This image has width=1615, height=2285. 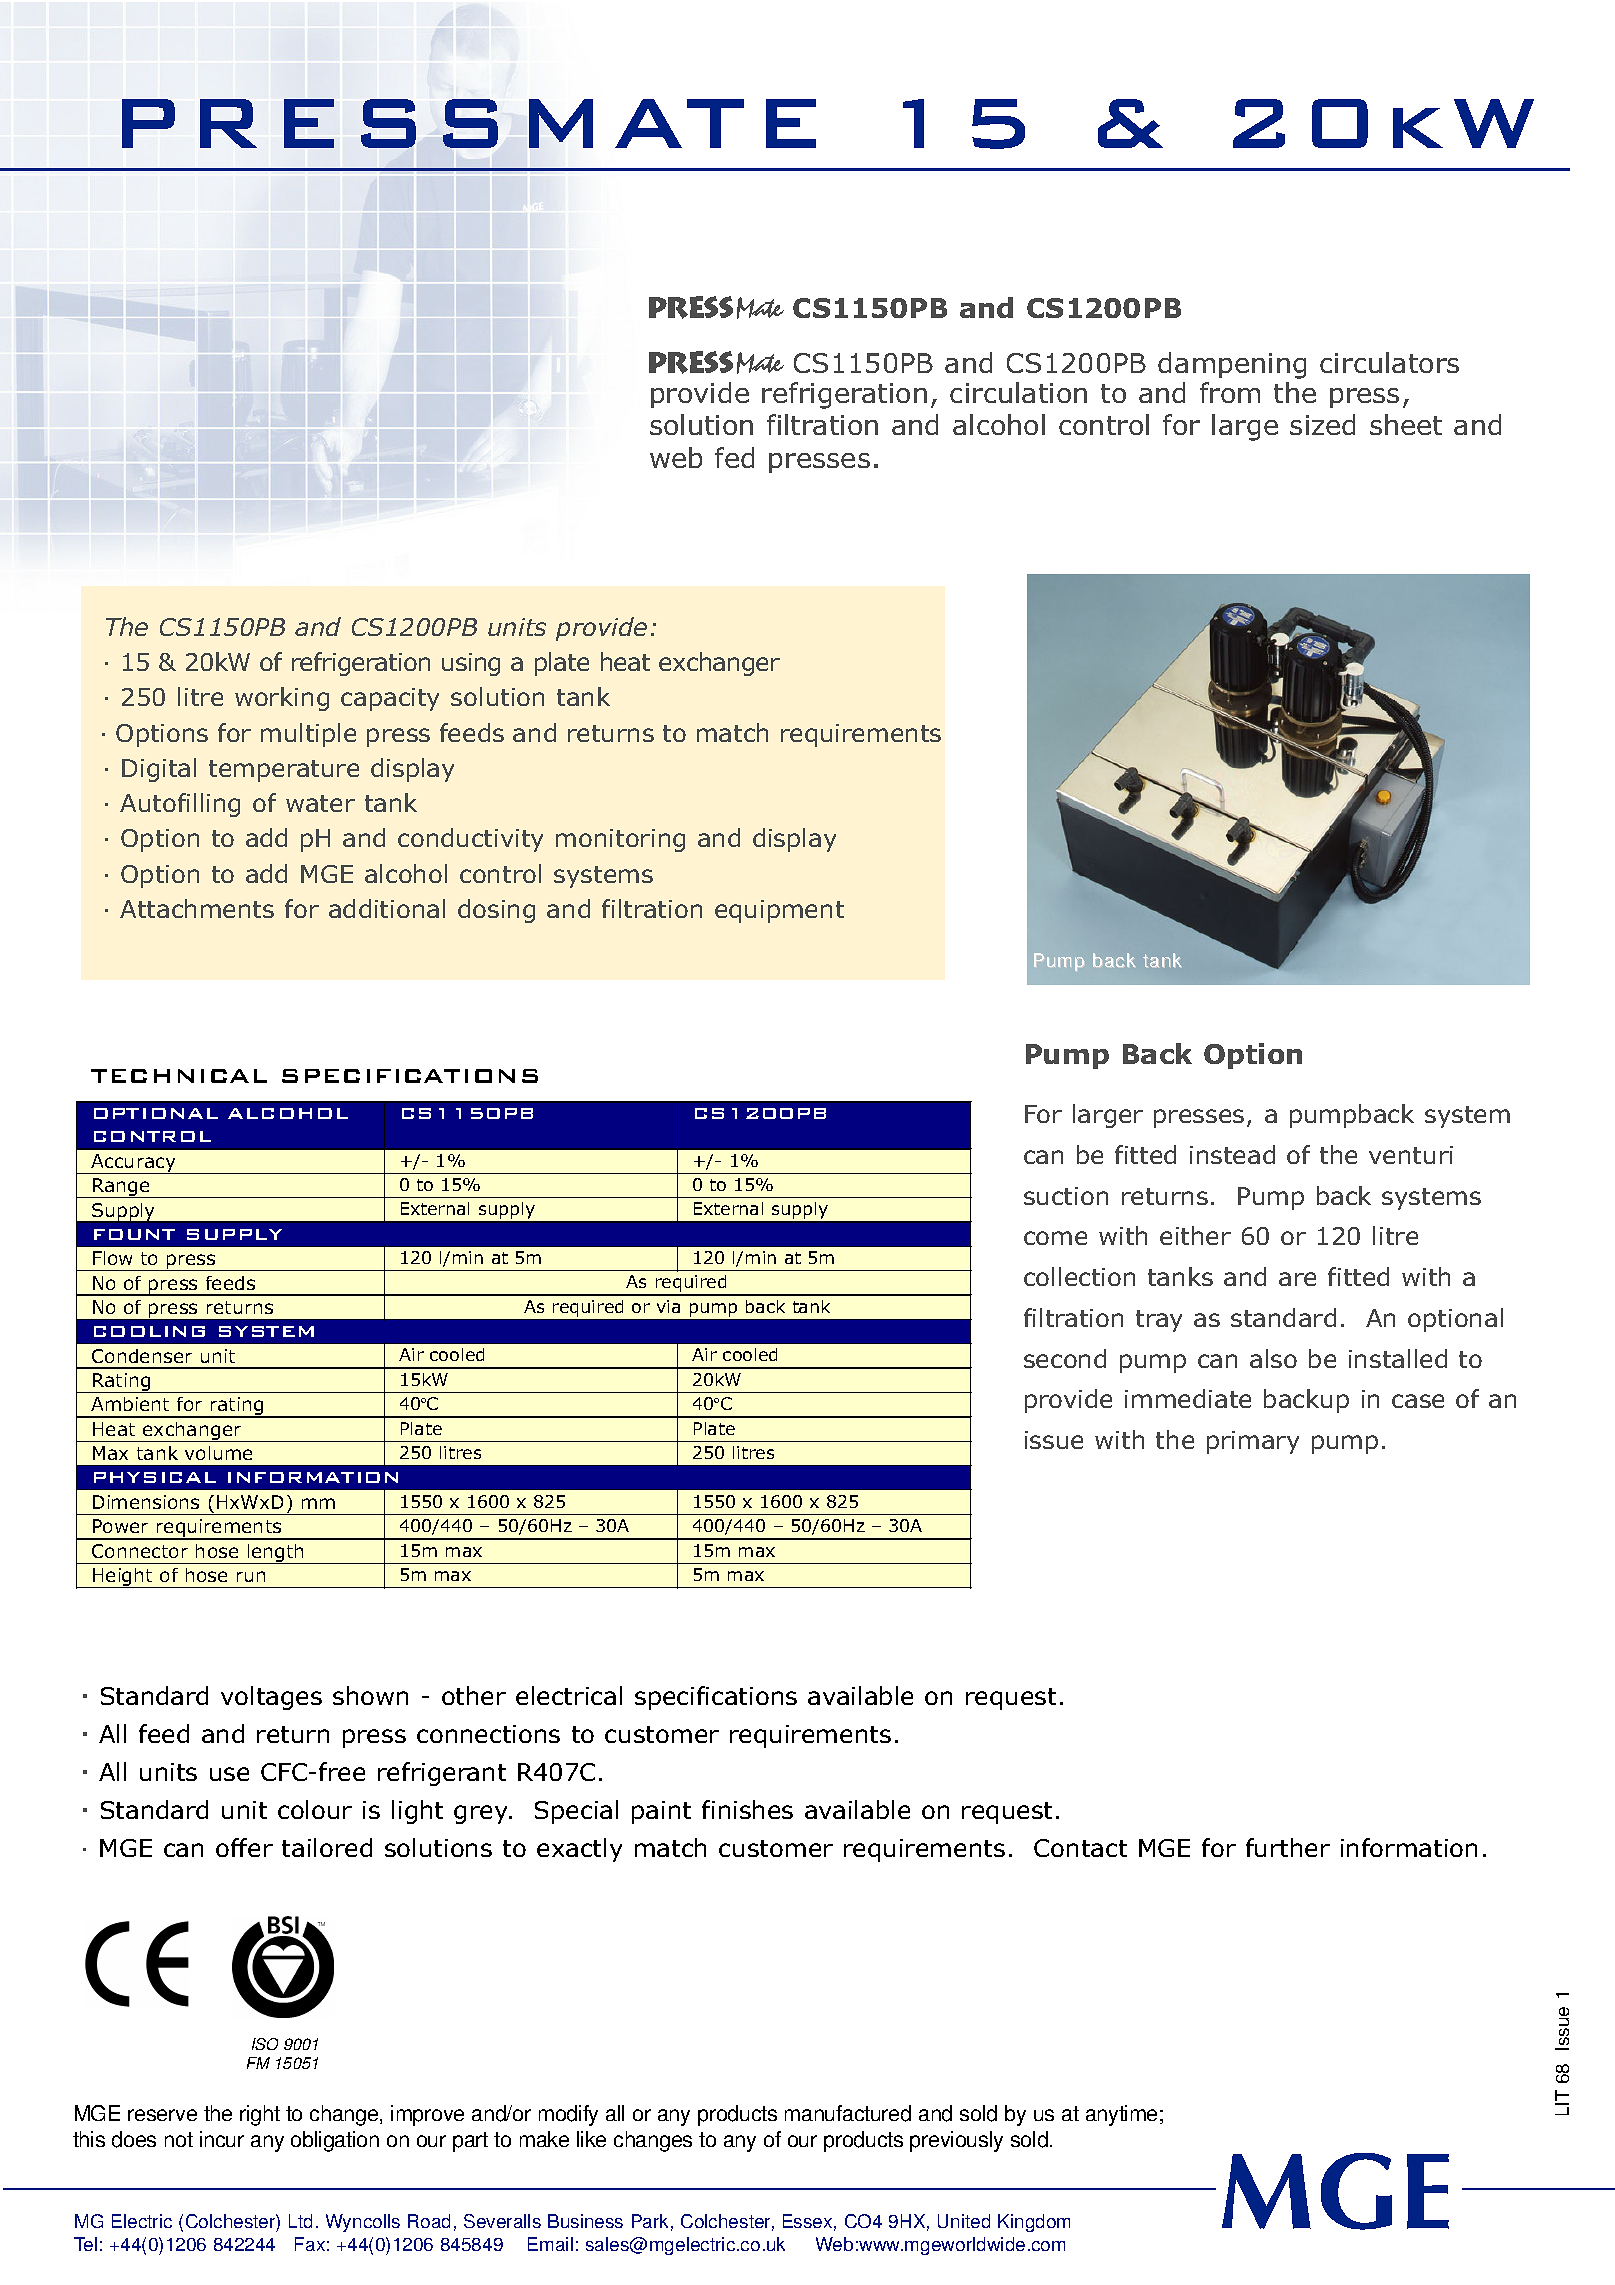 I want to click on fed, so click(x=734, y=457).
